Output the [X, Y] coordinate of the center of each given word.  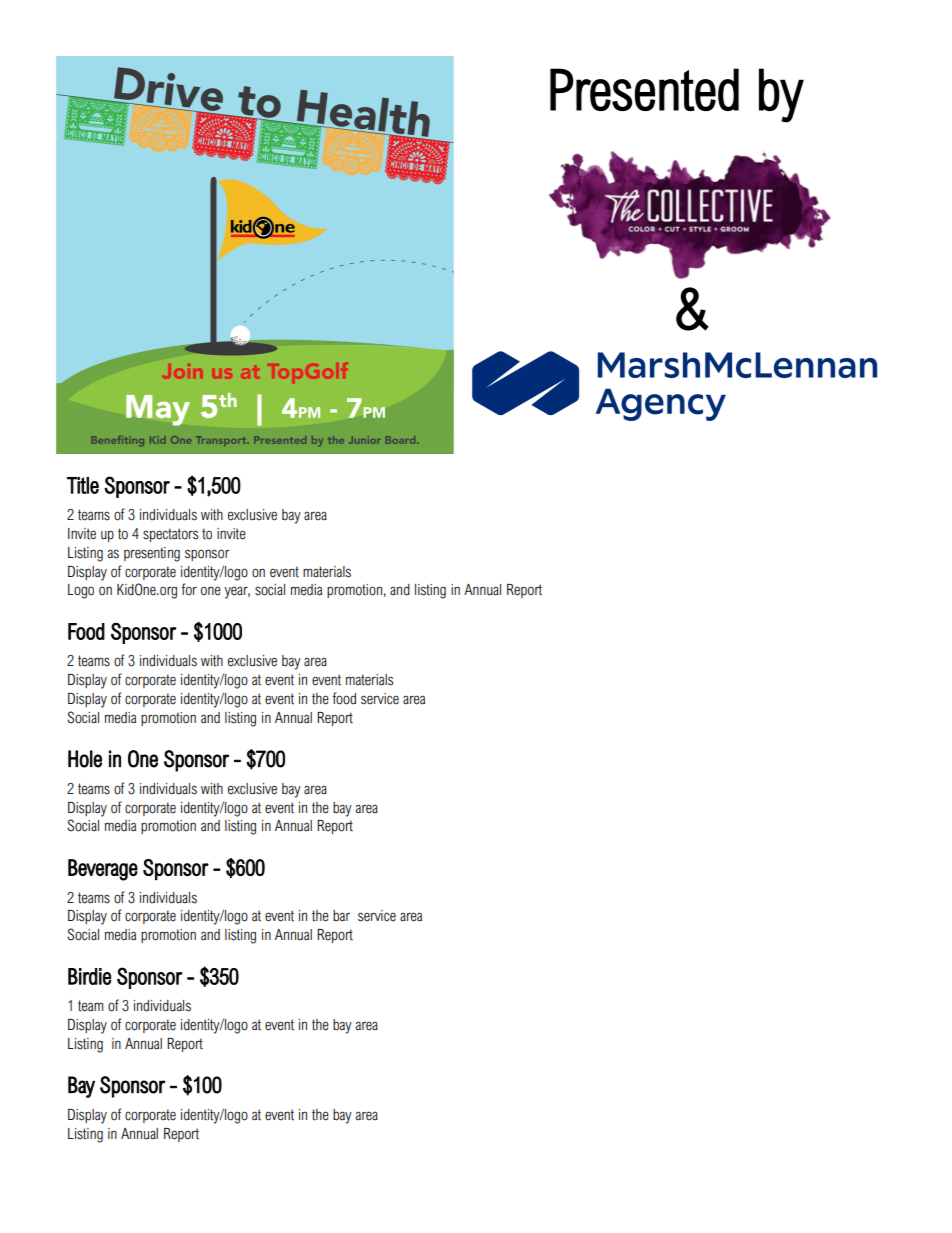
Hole [85, 759]
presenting [152, 554]
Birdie [89, 976]
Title [83, 485]
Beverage [103, 870]
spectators [170, 535]
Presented [644, 89]
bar [341, 916]
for [189, 589]
